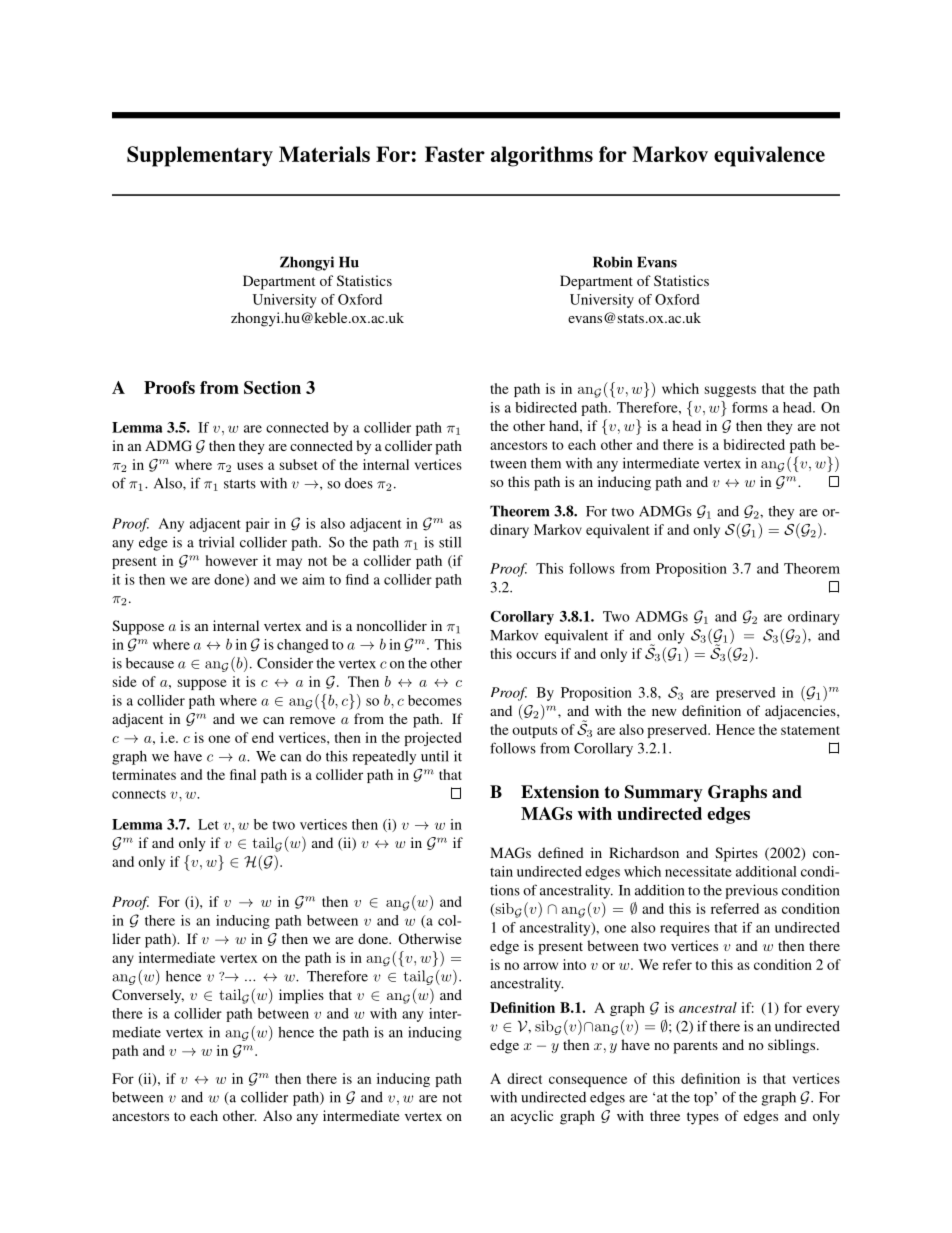 The image size is (952, 1233). I want to click on Supplementary, so click(200, 156).
